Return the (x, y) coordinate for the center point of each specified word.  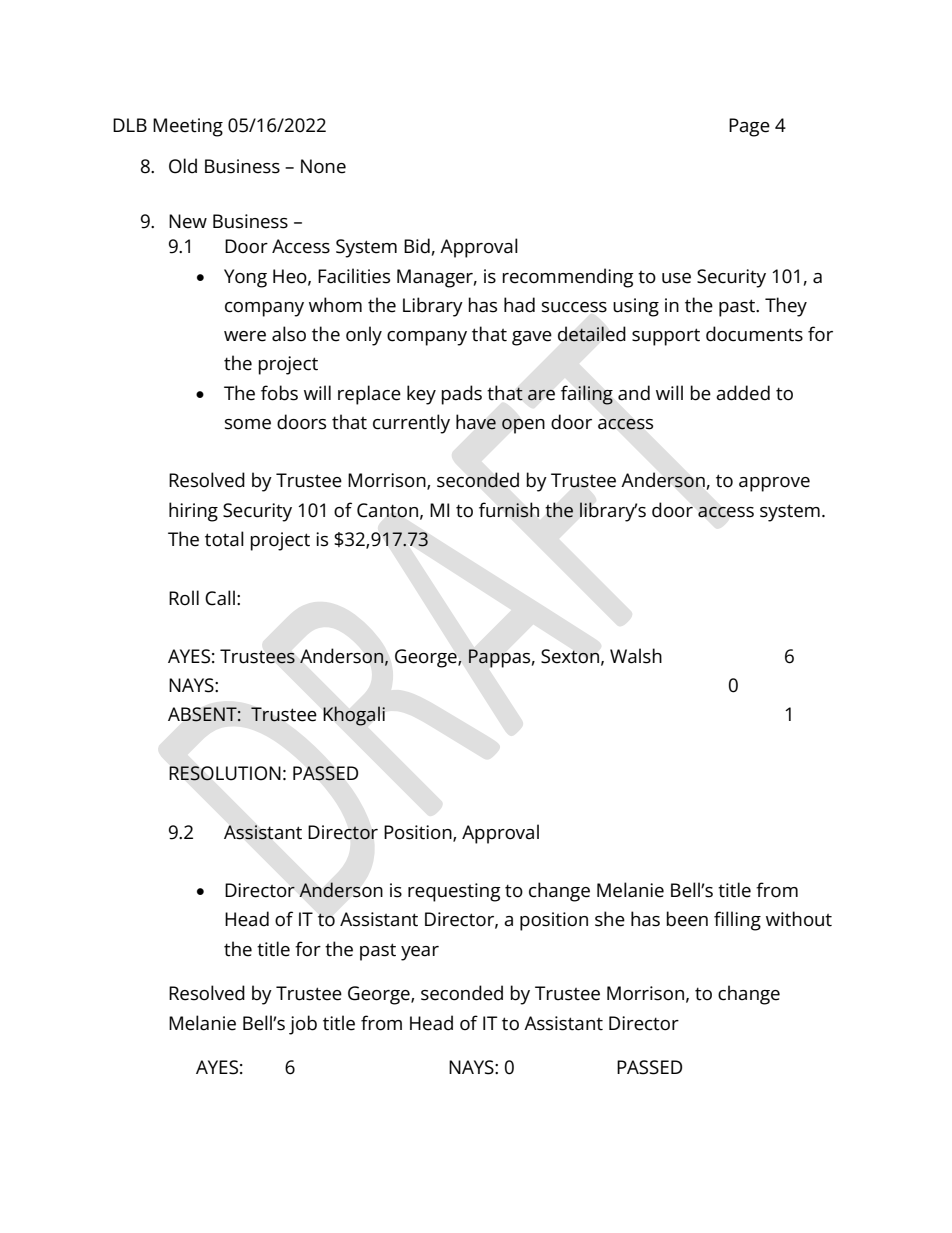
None (323, 166)
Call (220, 598)
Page (749, 127)
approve (774, 484)
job (303, 1025)
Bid (417, 246)
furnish (509, 510)
